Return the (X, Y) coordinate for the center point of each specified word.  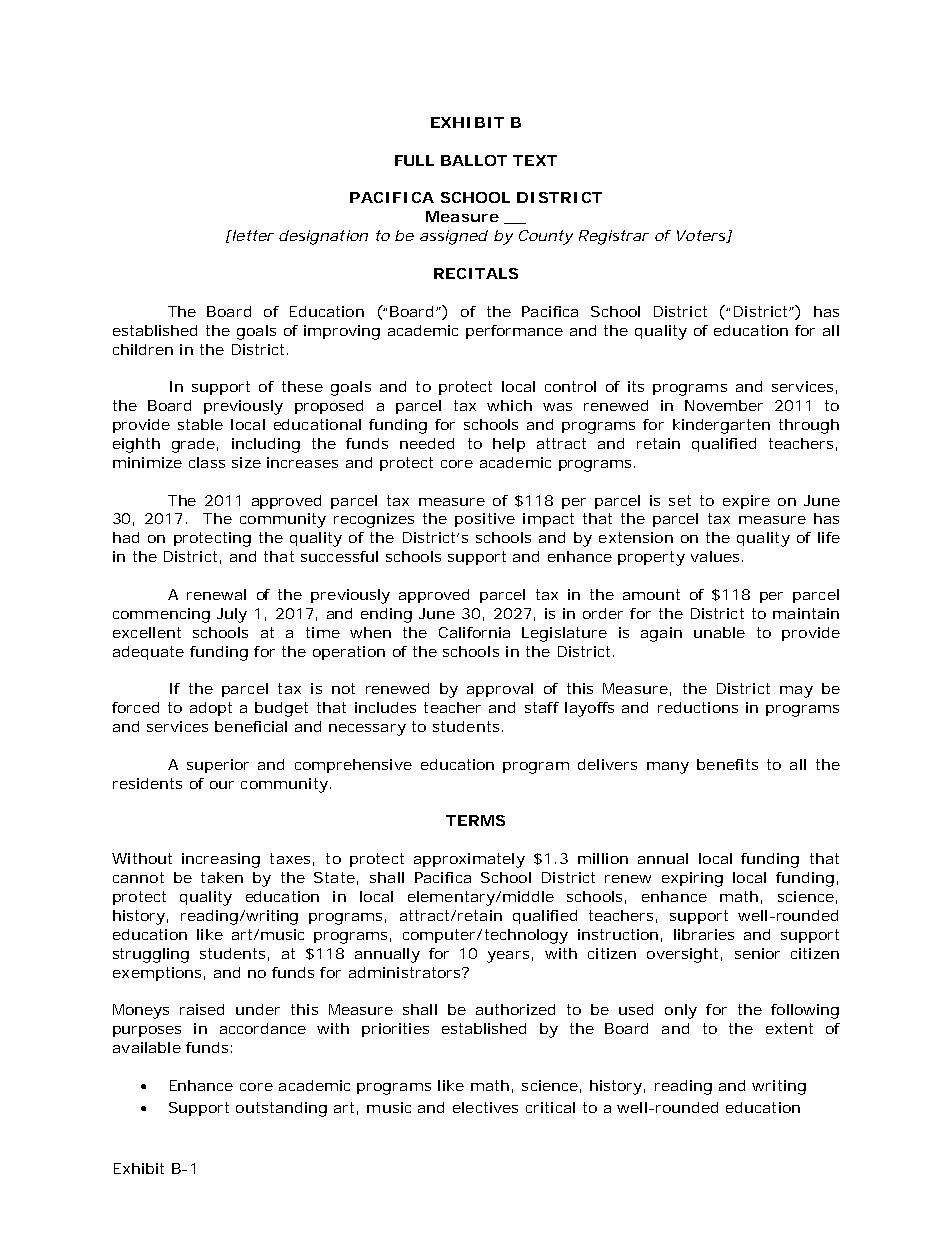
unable (719, 632)
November (724, 405)
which (509, 405)
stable (200, 424)
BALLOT (474, 160)
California (474, 632)
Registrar (614, 237)
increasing (221, 860)
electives (485, 1107)
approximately (469, 860)
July (232, 615)
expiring (692, 879)
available (147, 1047)
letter (252, 235)
